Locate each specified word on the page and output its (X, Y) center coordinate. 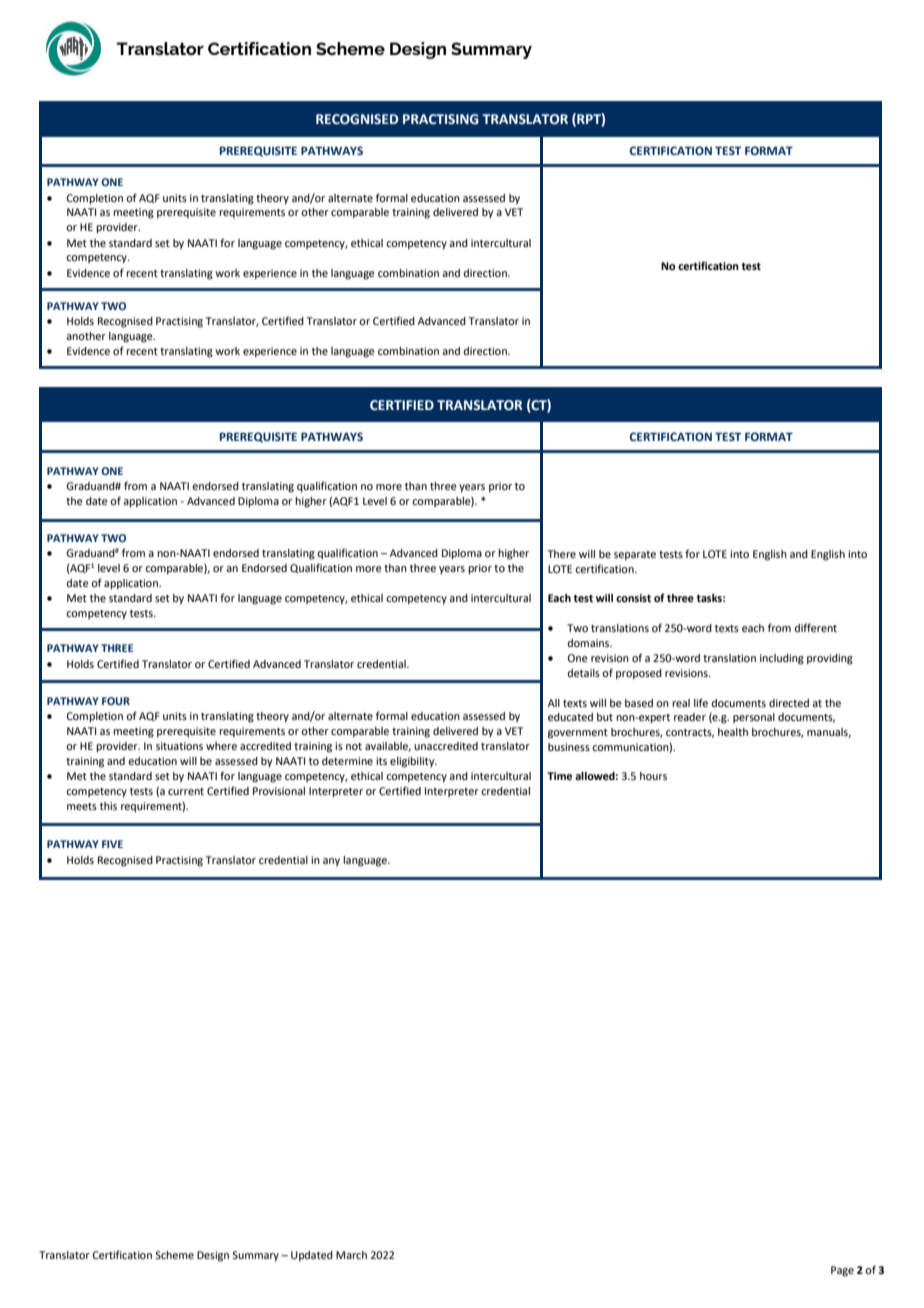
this (108, 806)
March (351, 1255)
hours (653, 776)
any (331, 862)
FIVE (112, 844)
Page (842, 1271)
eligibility (413, 762)
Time (559, 776)
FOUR (116, 701)
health (733, 732)
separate (635, 556)
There (562, 554)
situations (179, 746)
